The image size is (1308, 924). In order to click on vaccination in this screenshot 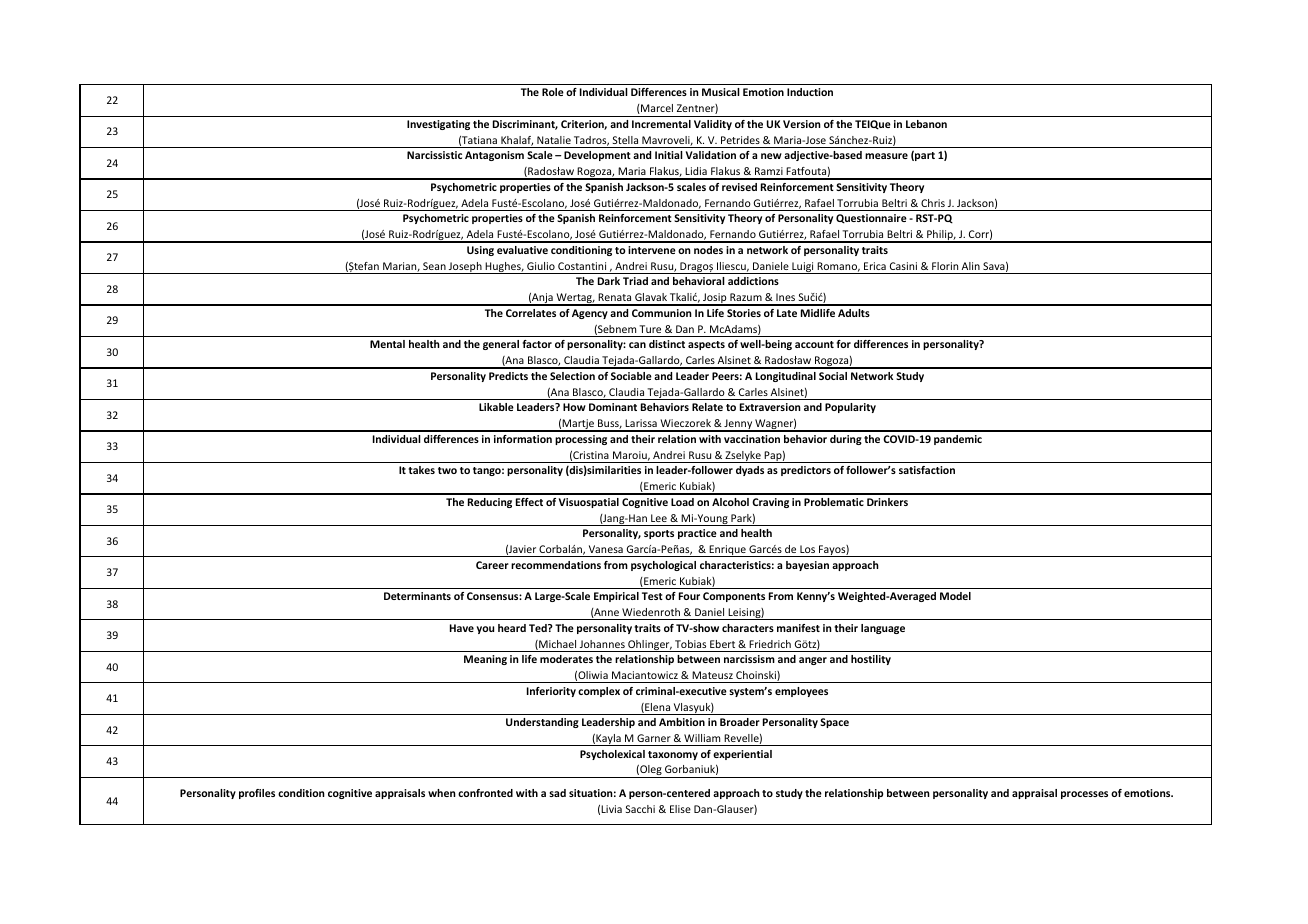, I will do `click(752, 439)`.
